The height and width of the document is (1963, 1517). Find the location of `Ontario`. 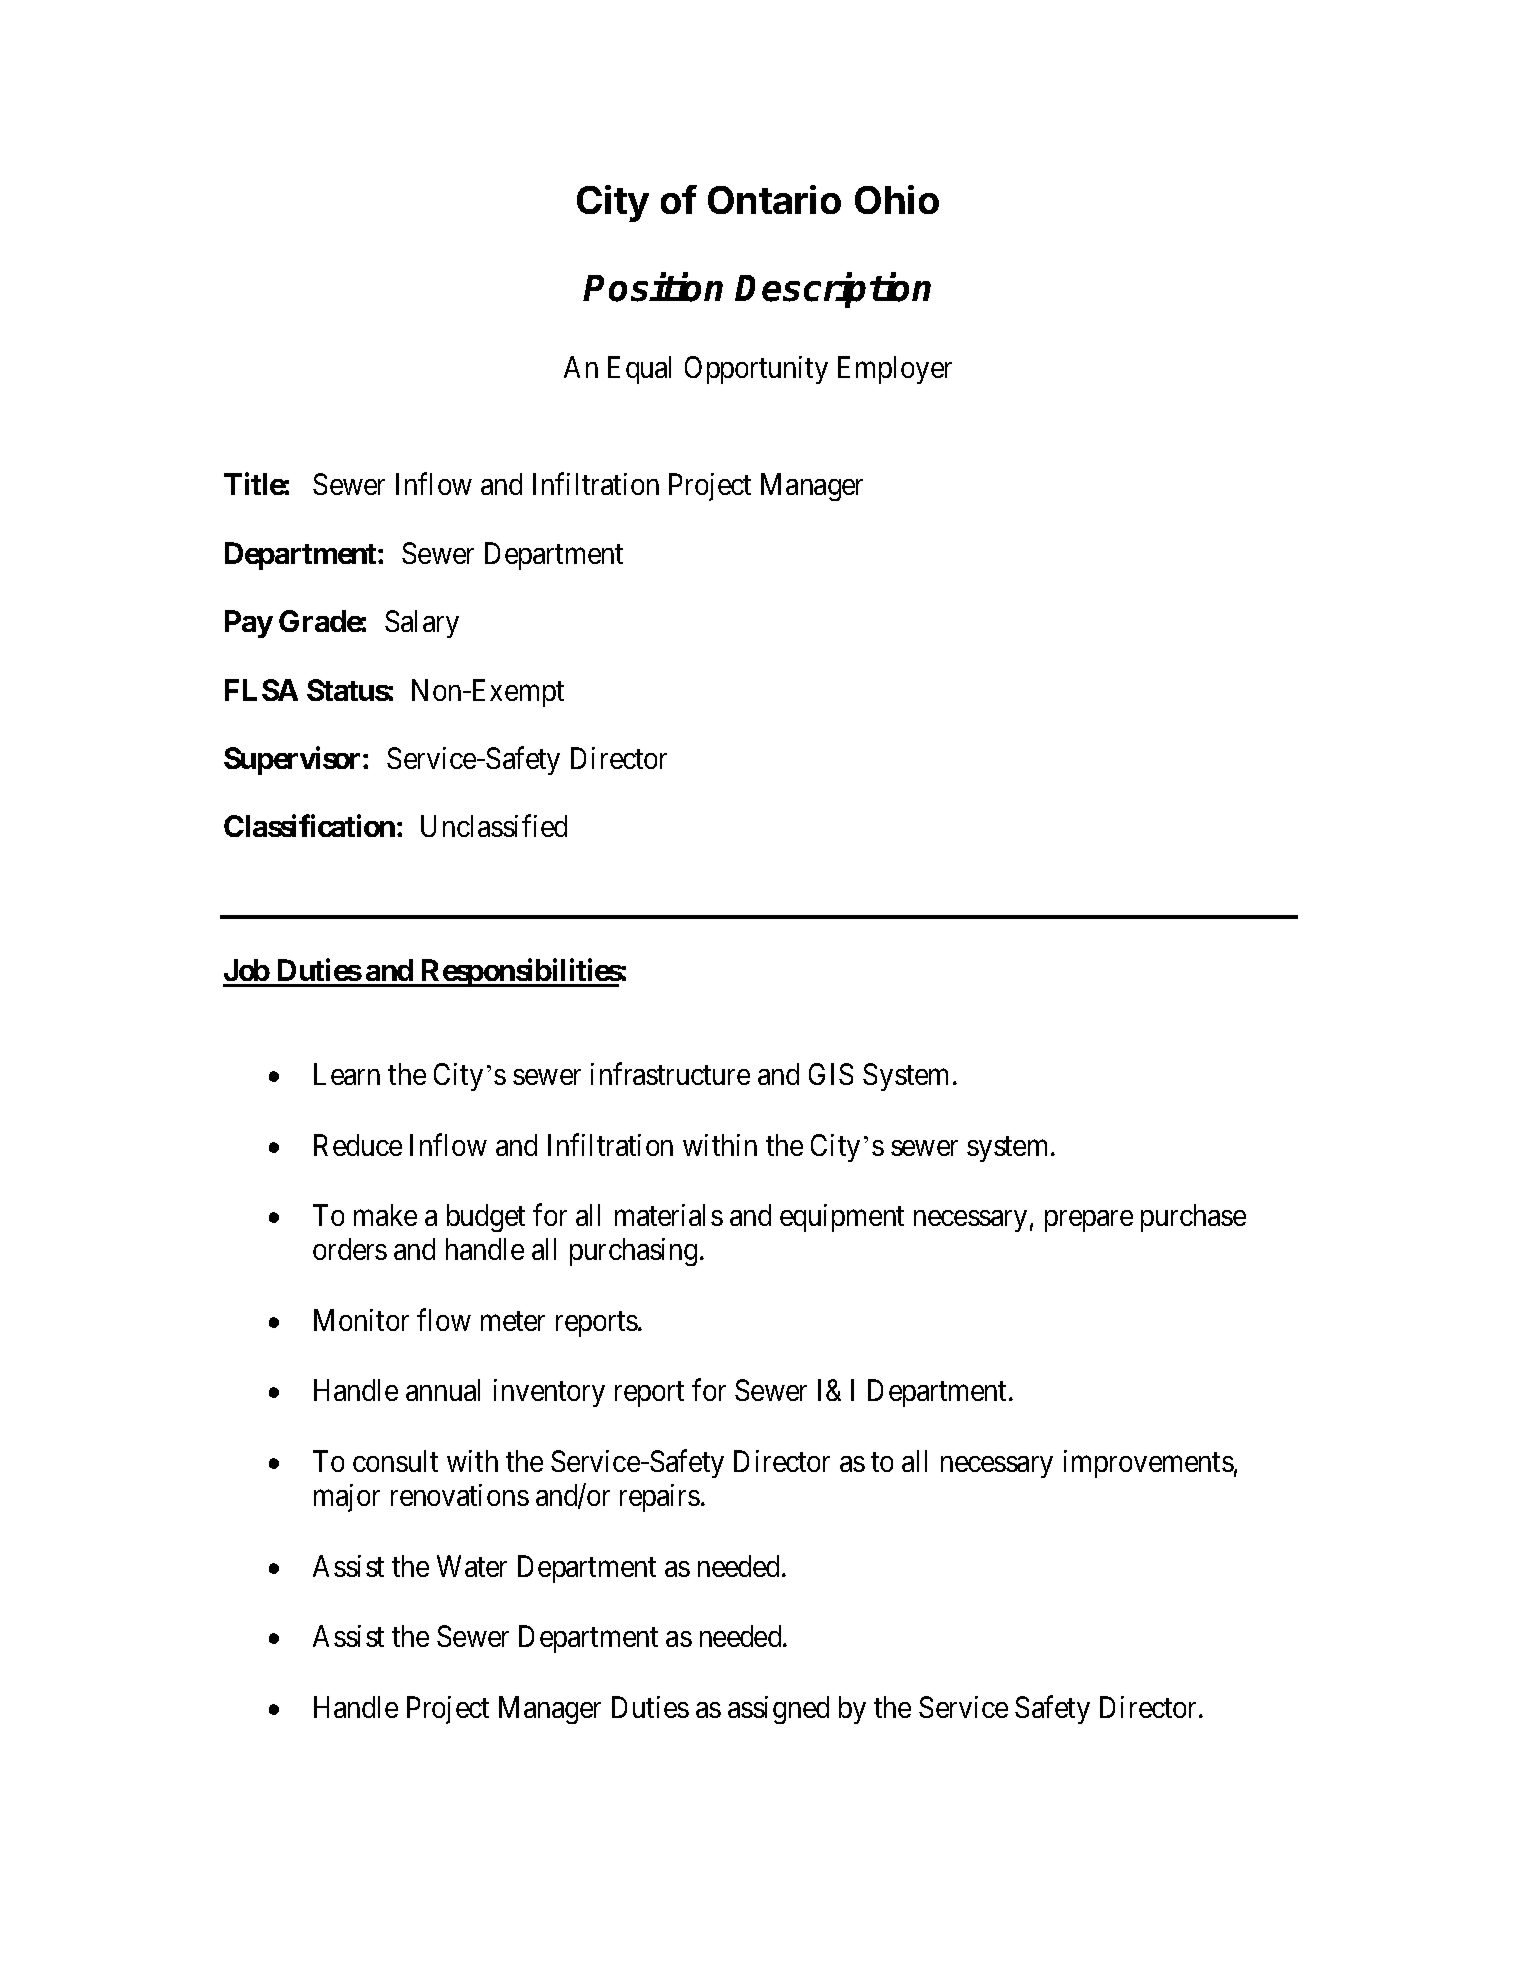

Ontario is located at coordinates (774, 199).
